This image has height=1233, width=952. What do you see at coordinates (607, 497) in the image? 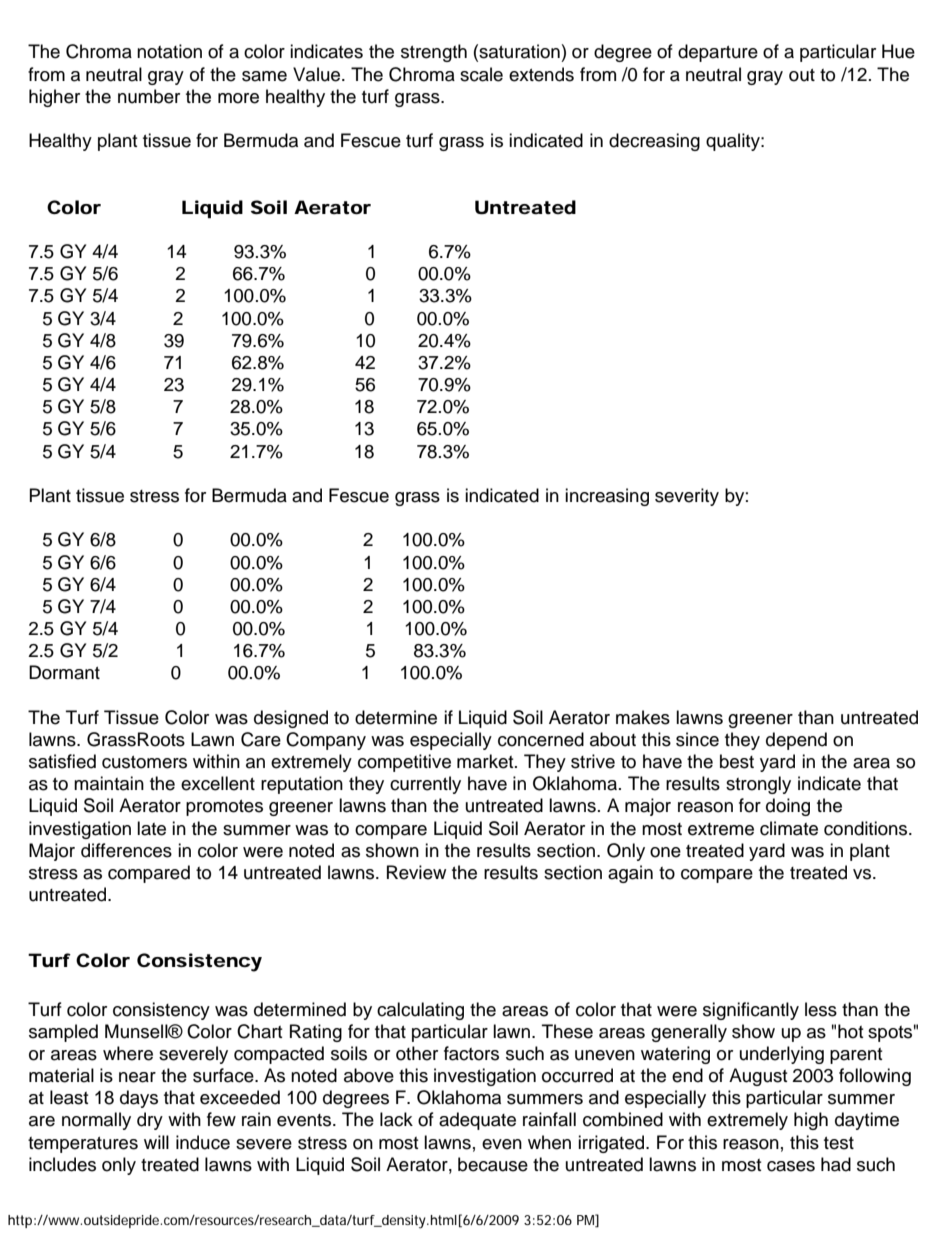
I see `increasing` at bounding box center [607, 497].
